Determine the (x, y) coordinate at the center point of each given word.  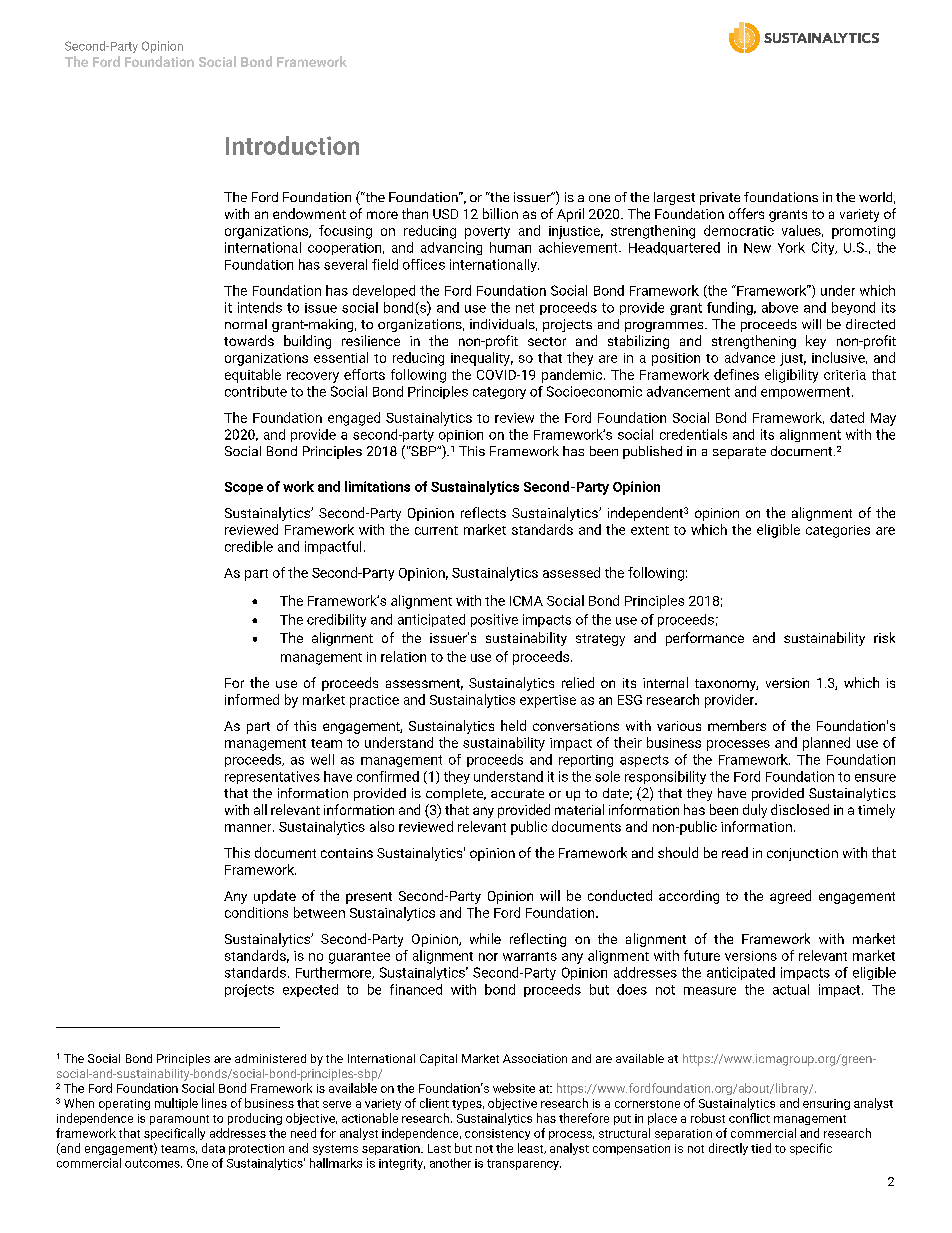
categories (838, 531)
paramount (179, 1120)
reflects (483, 512)
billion (500, 213)
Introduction (292, 145)
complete (456, 794)
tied (761, 1148)
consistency (497, 1134)
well (322, 759)
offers (746, 213)
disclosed (800, 809)
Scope (244, 488)
